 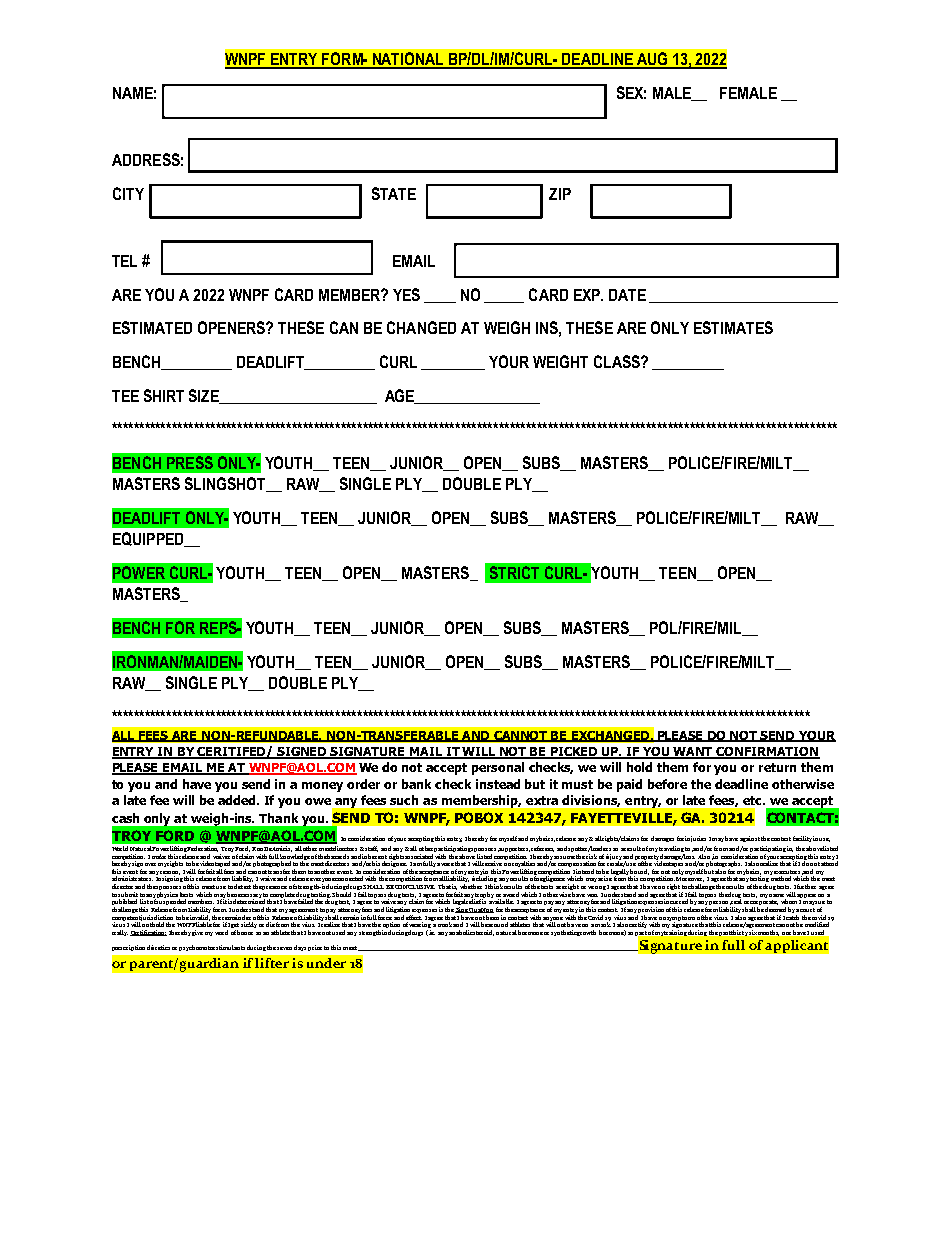 I want to click on YES, so click(x=406, y=294).
